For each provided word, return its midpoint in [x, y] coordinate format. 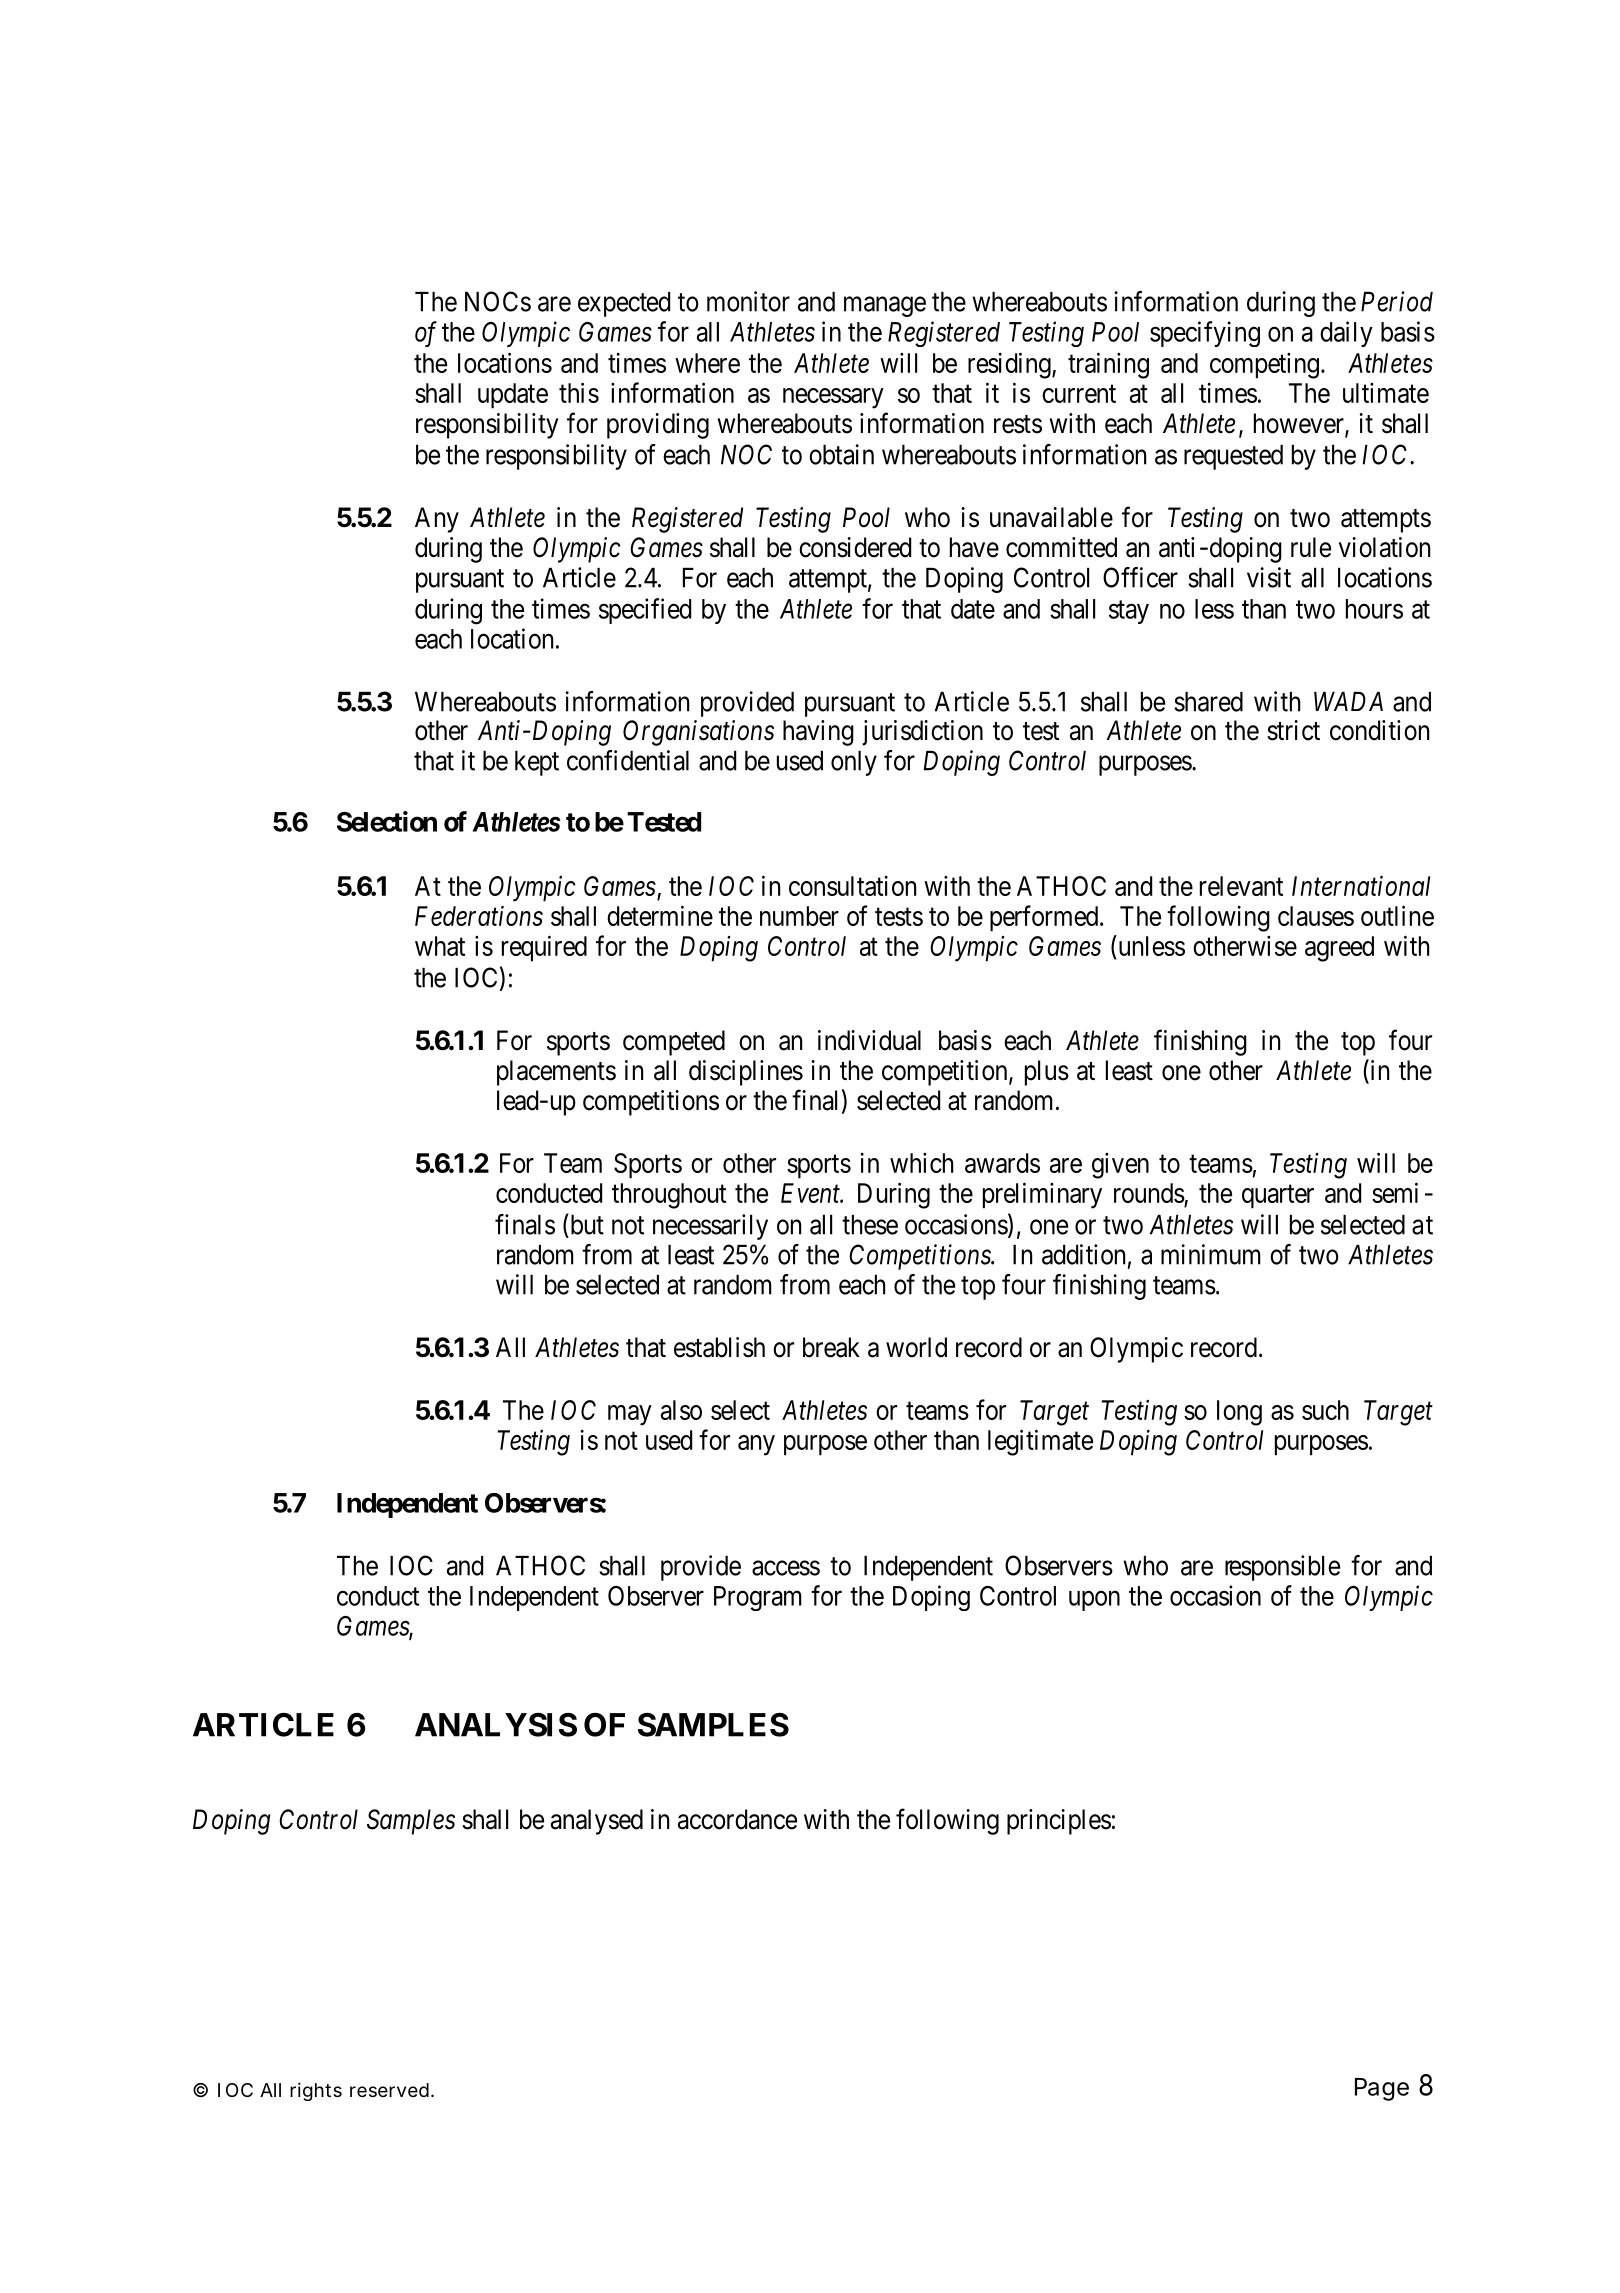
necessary [833, 398]
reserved [389, 2090]
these [870, 1225]
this [579, 392]
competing [1264, 366]
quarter [1278, 1197]
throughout [669, 1196]
